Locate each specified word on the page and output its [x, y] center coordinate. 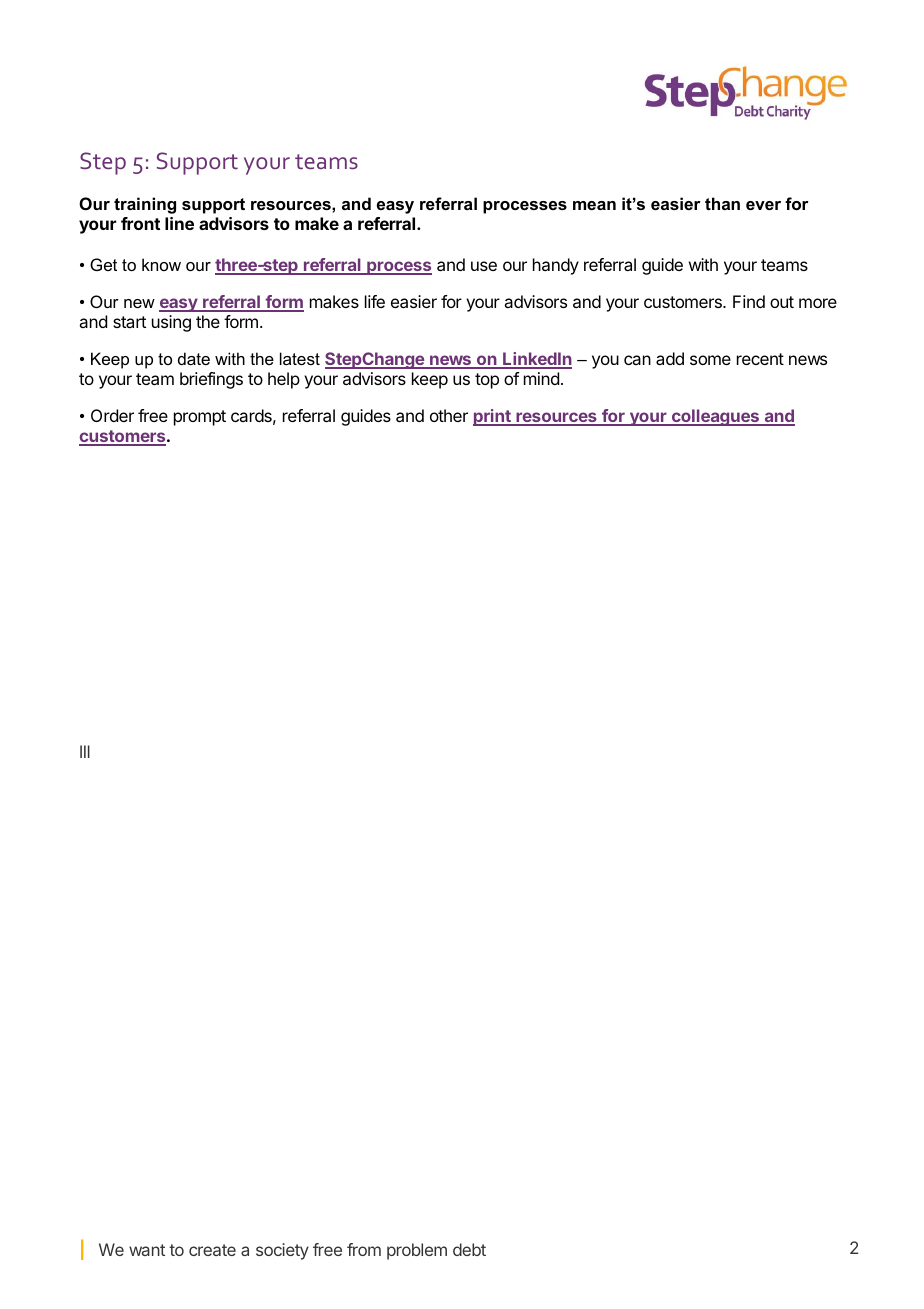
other [449, 415]
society [282, 1251]
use [484, 266]
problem [417, 1251]
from [364, 1249]
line [179, 223]
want [147, 1250]
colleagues [715, 417]
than [722, 203]
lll [85, 751]
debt [469, 1249]
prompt [200, 418]
